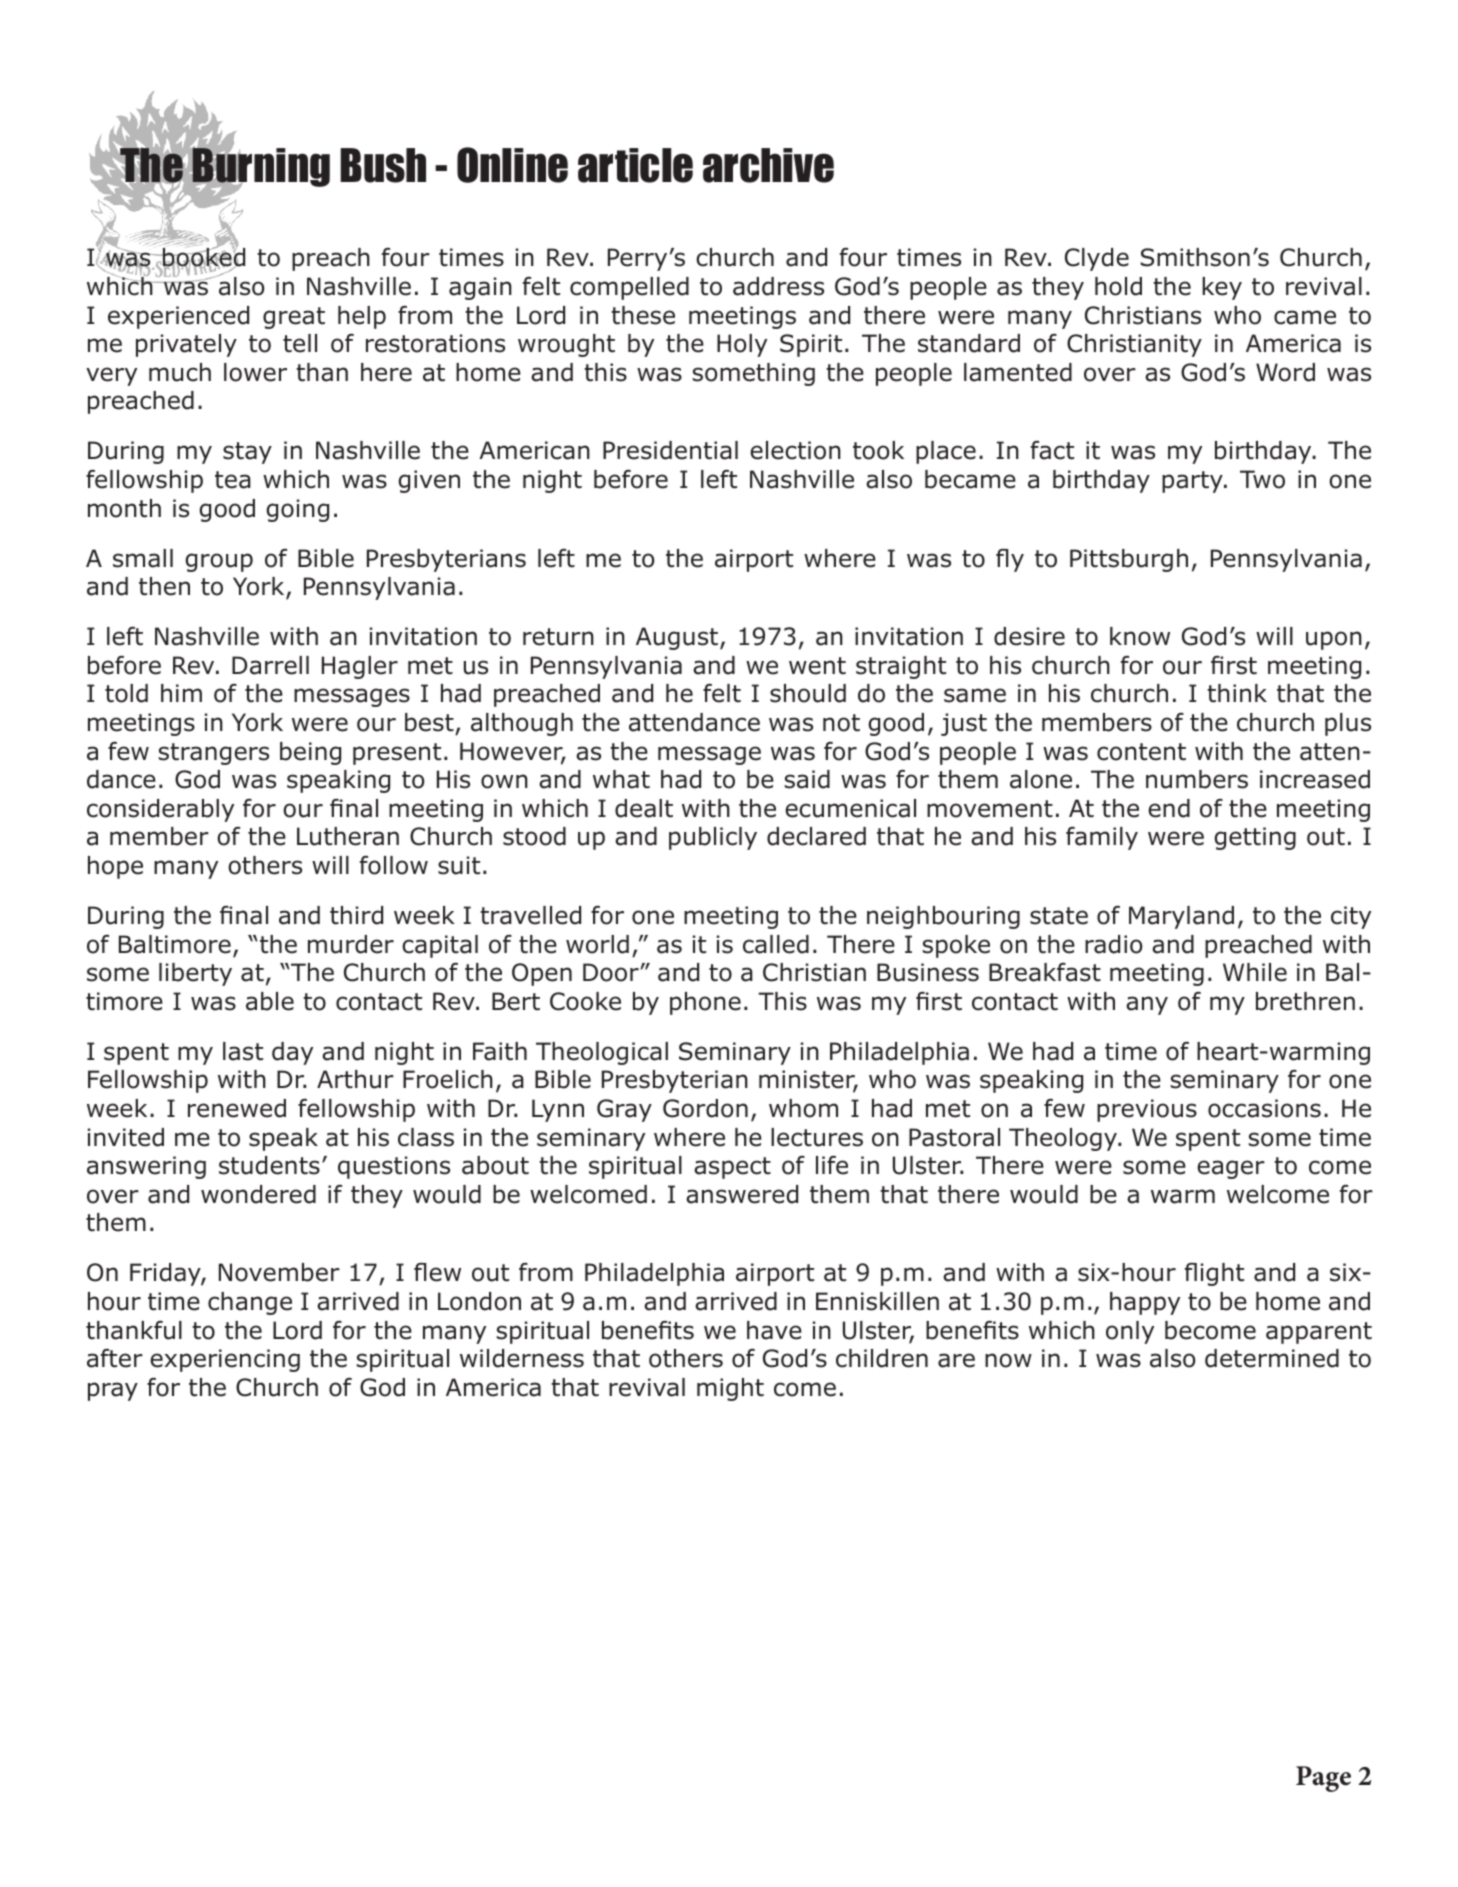  Describe the element at coordinates (678, 638) in the image. I see `August` at that location.
